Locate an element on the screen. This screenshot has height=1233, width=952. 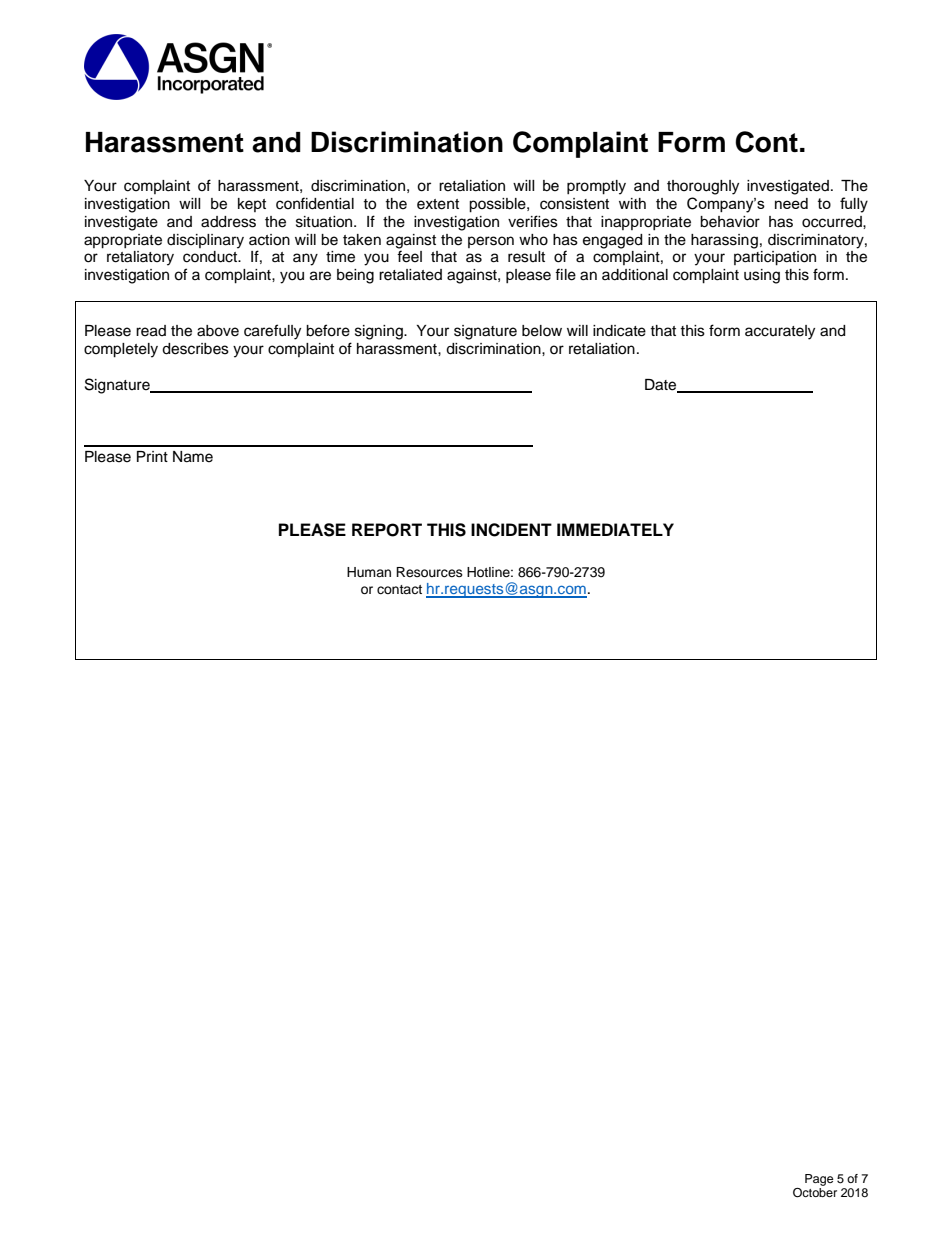
Resources is located at coordinates (429, 572).
